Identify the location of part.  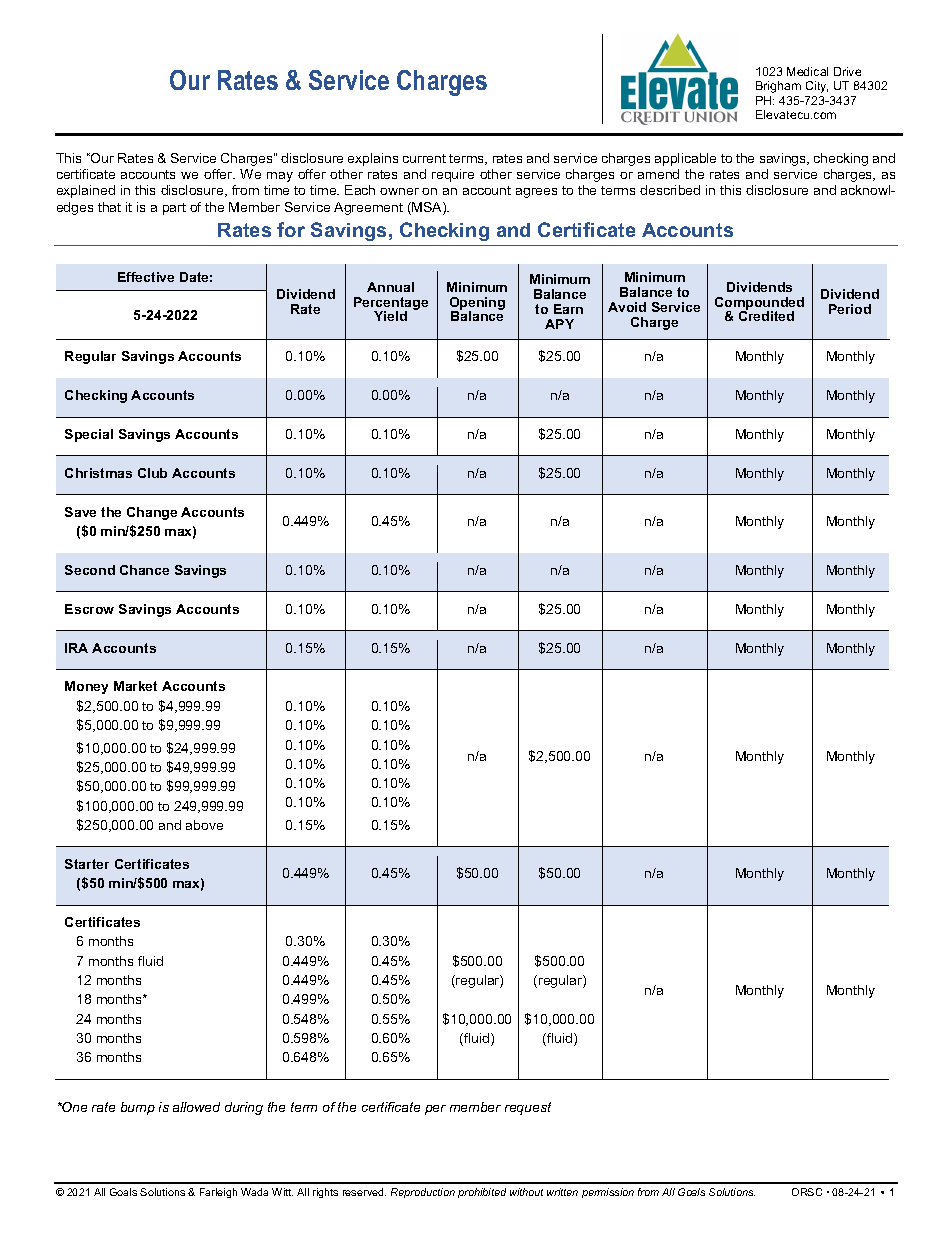
(174, 209).
